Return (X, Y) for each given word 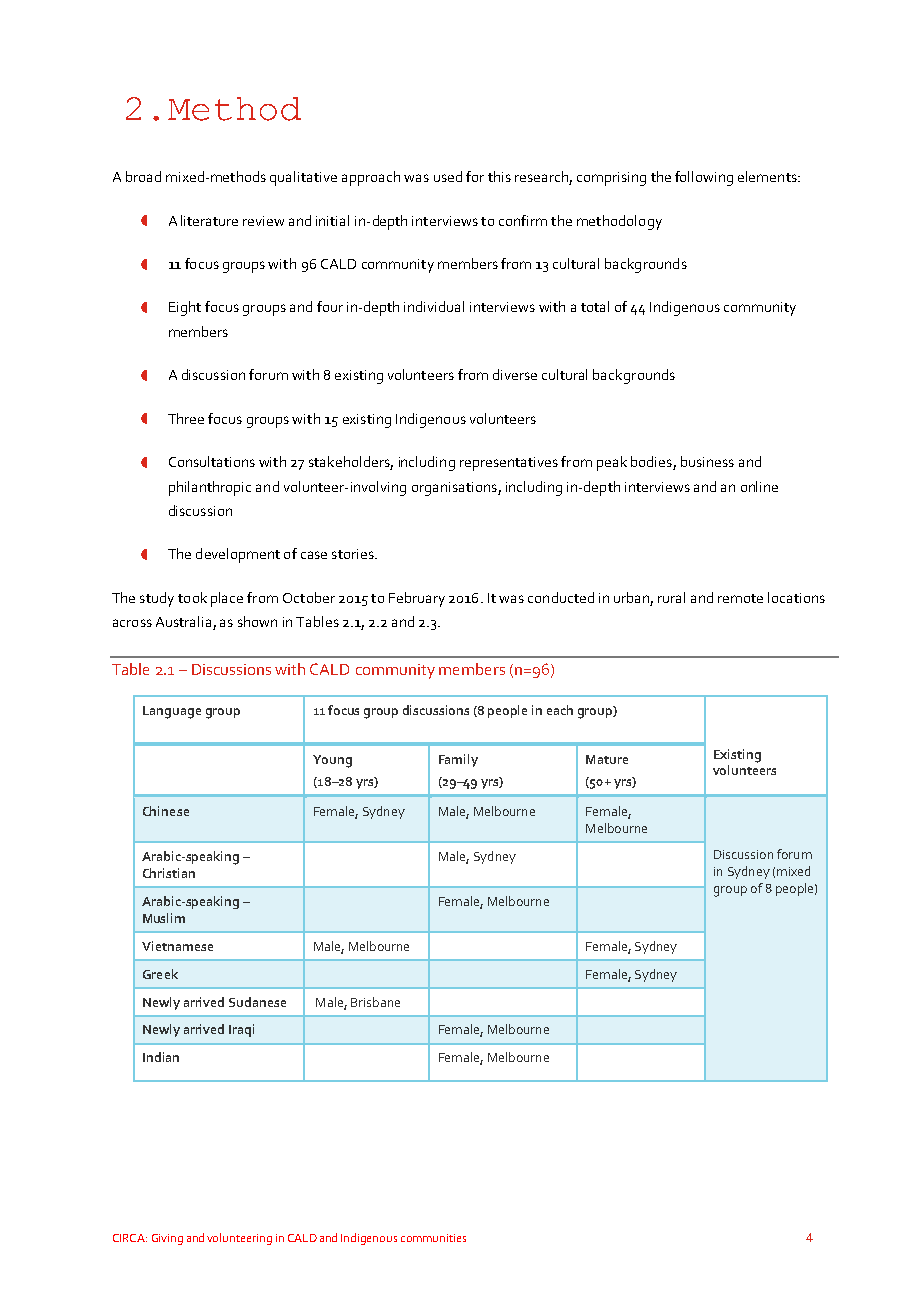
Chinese (166, 811)
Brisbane (375, 1002)
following (704, 178)
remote (740, 598)
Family (458, 760)
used (448, 176)
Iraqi (241, 1030)
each (560, 710)
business (707, 461)
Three (186, 418)
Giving (167, 1239)
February (417, 599)
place (227, 599)
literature (209, 220)
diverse (515, 374)
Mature (607, 759)
